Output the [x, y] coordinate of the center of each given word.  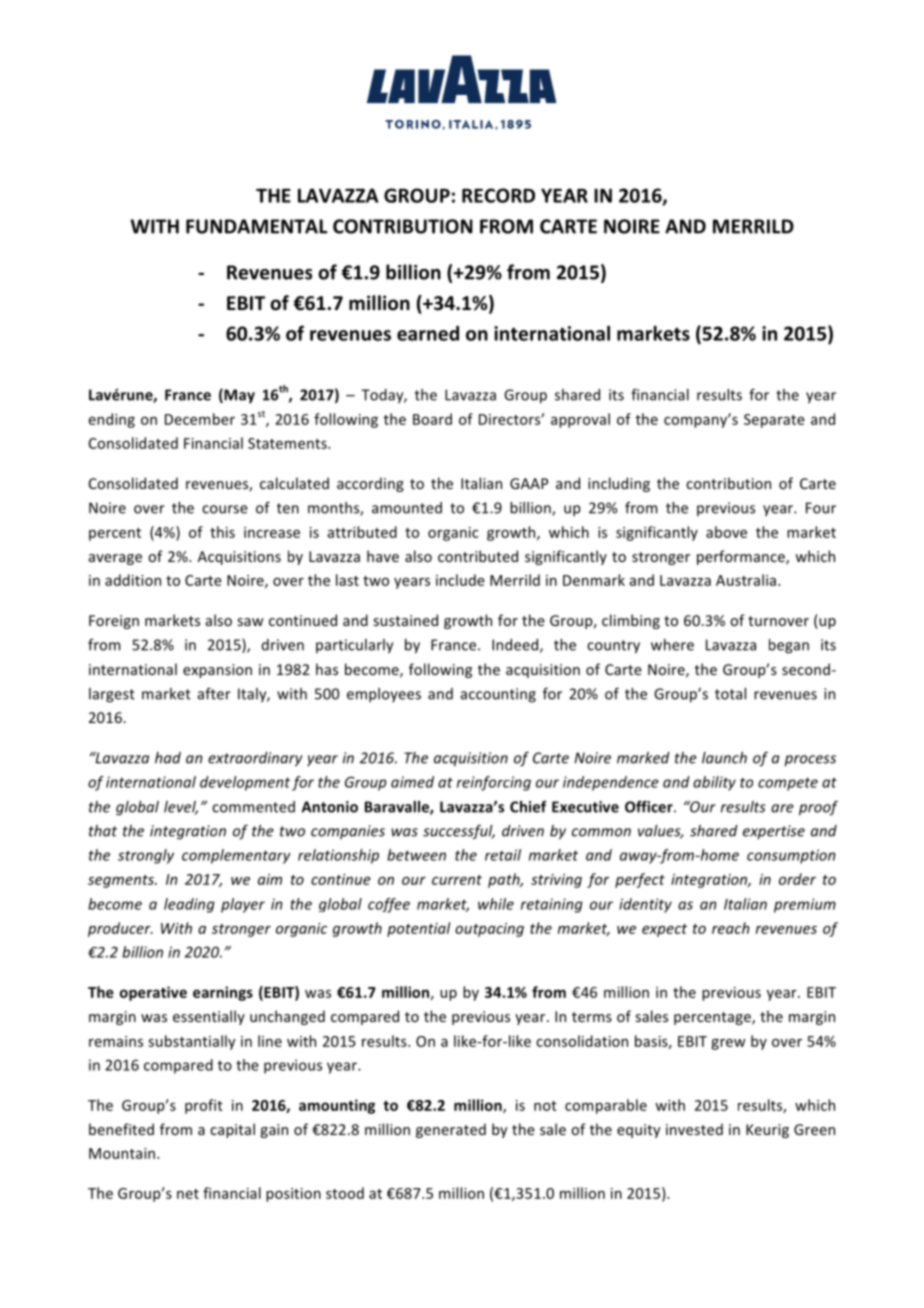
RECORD [498, 195]
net [188, 1194]
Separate [774, 421]
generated [451, 1130]
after [214, 694]
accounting [498, 695]
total [730, 694]
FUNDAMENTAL [257, 226]
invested [694, 1129]
